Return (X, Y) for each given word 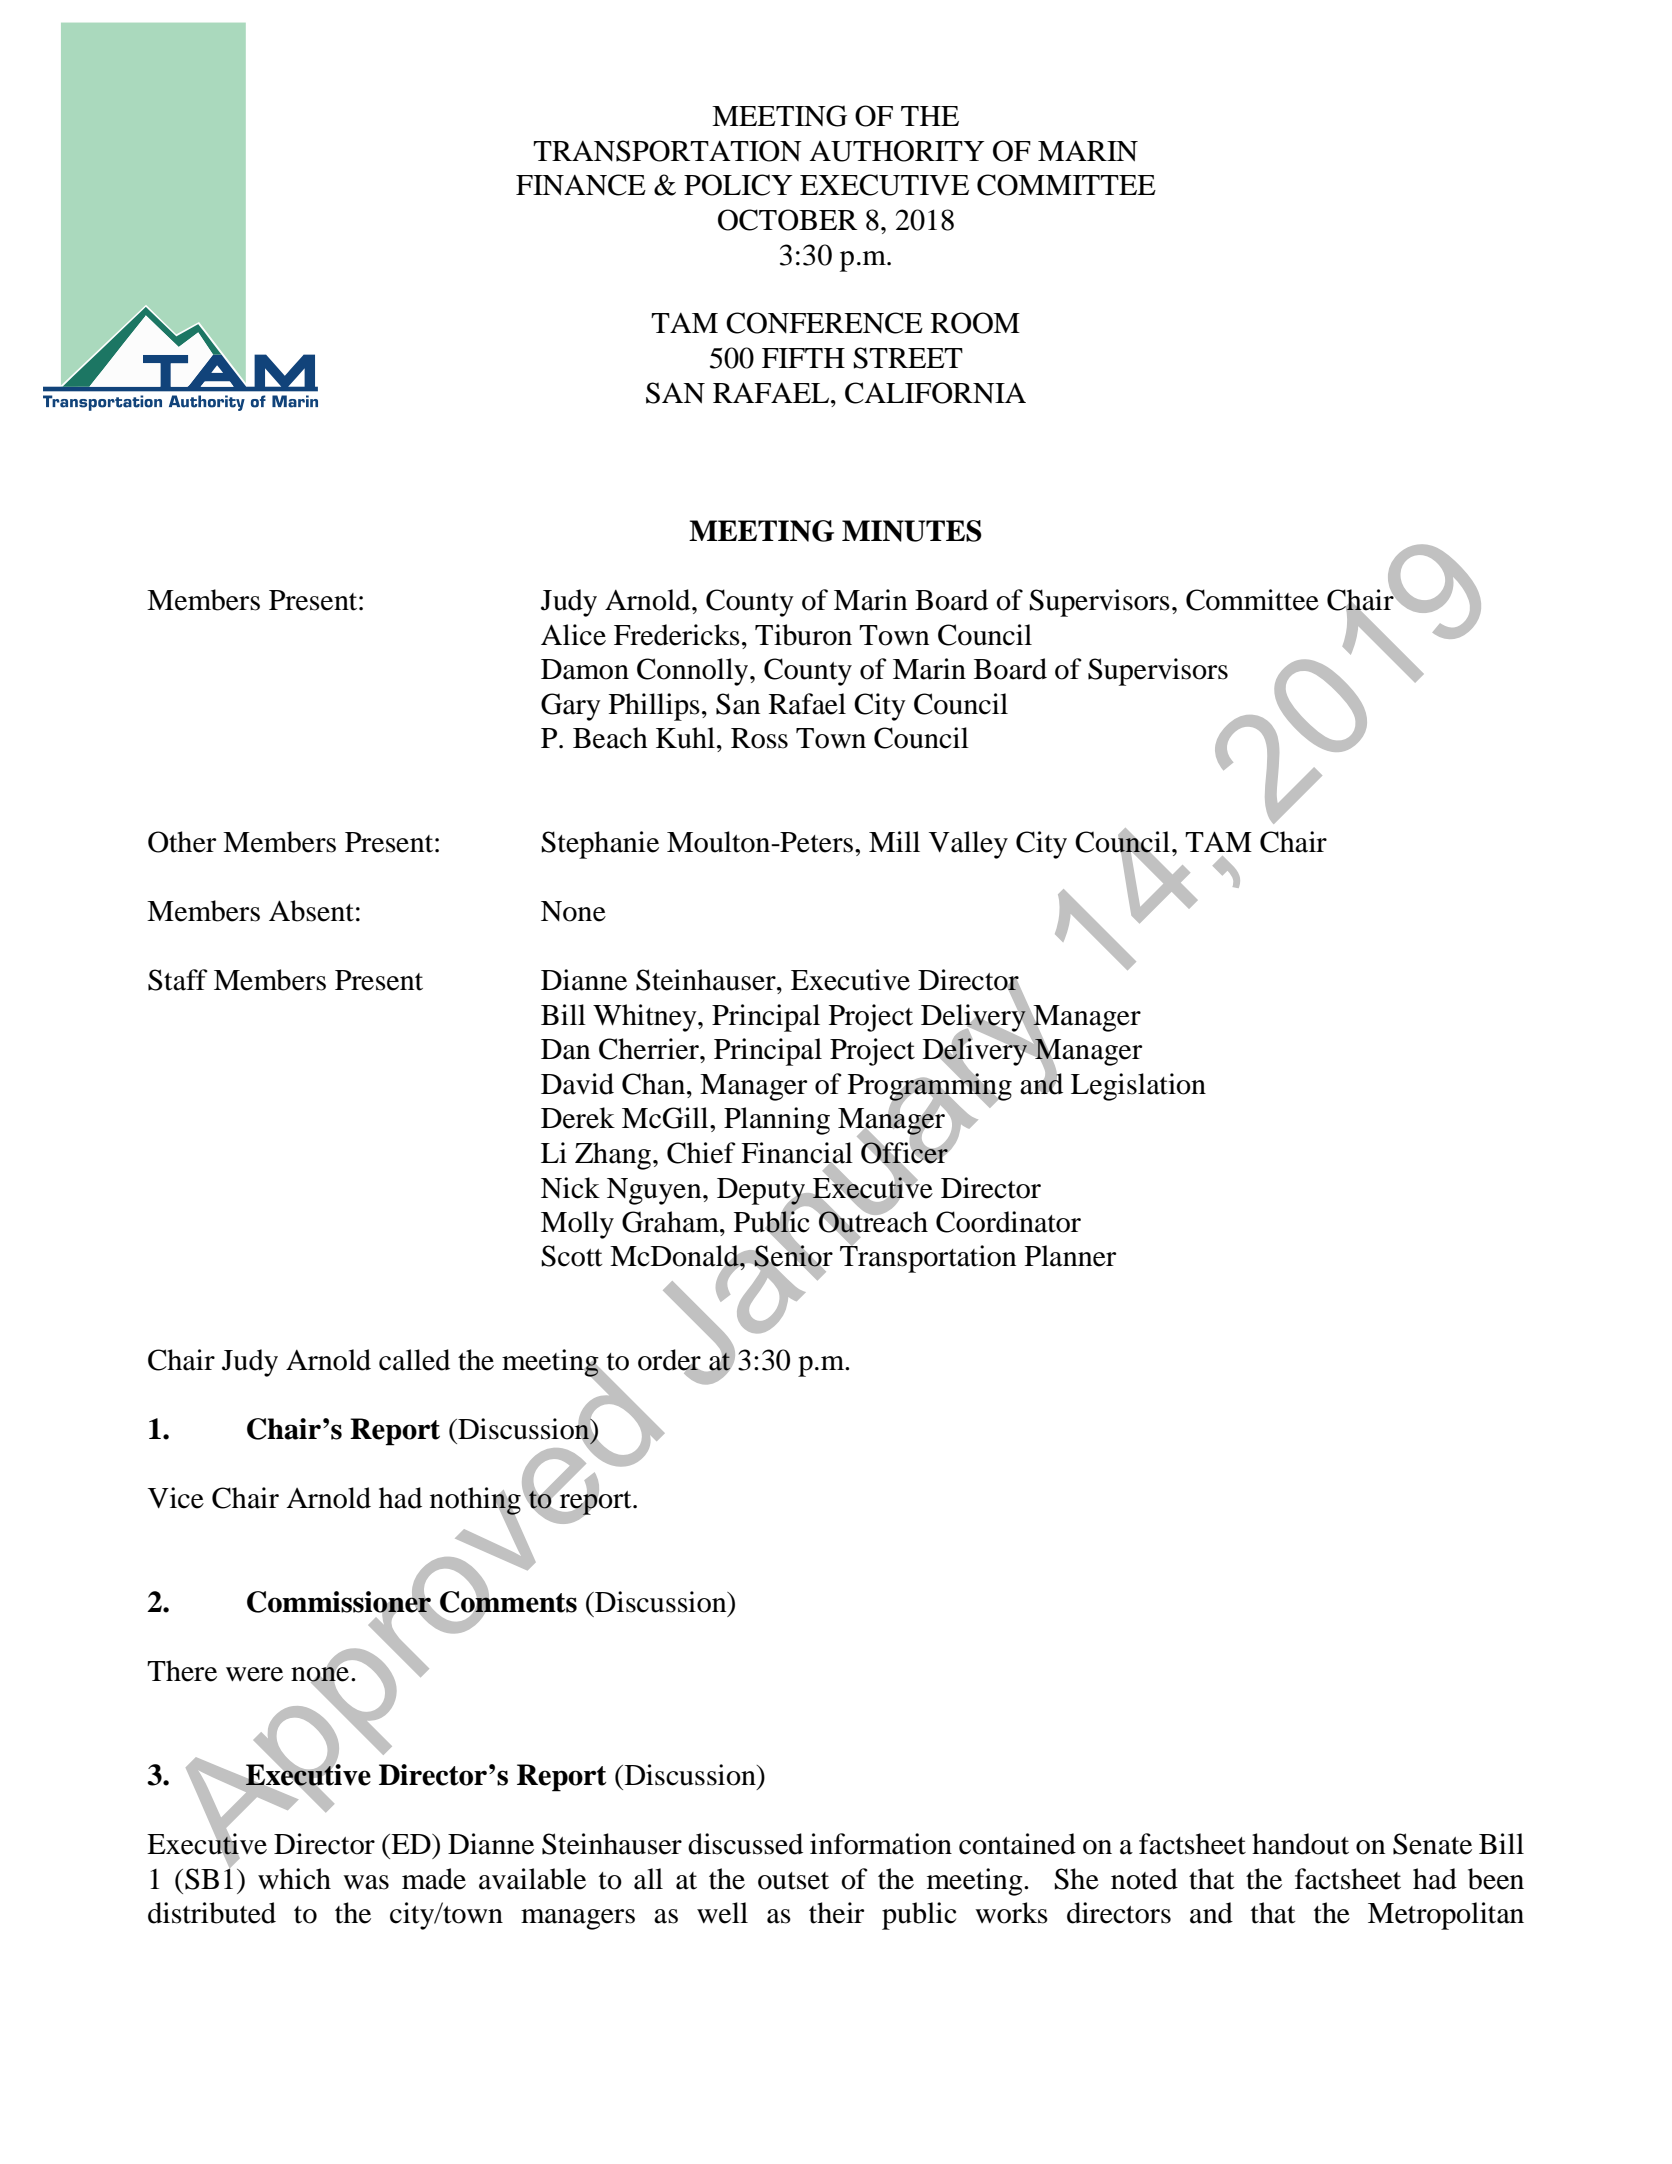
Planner (1070, 1256)
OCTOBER (787, 220)
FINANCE (581, 185)
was (366, 1882)
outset (793, 1881)
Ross (759, 738)
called (414, 1360)
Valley (968, 845)
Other (182, 842)
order (670, 1361)
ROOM (975, 323)
